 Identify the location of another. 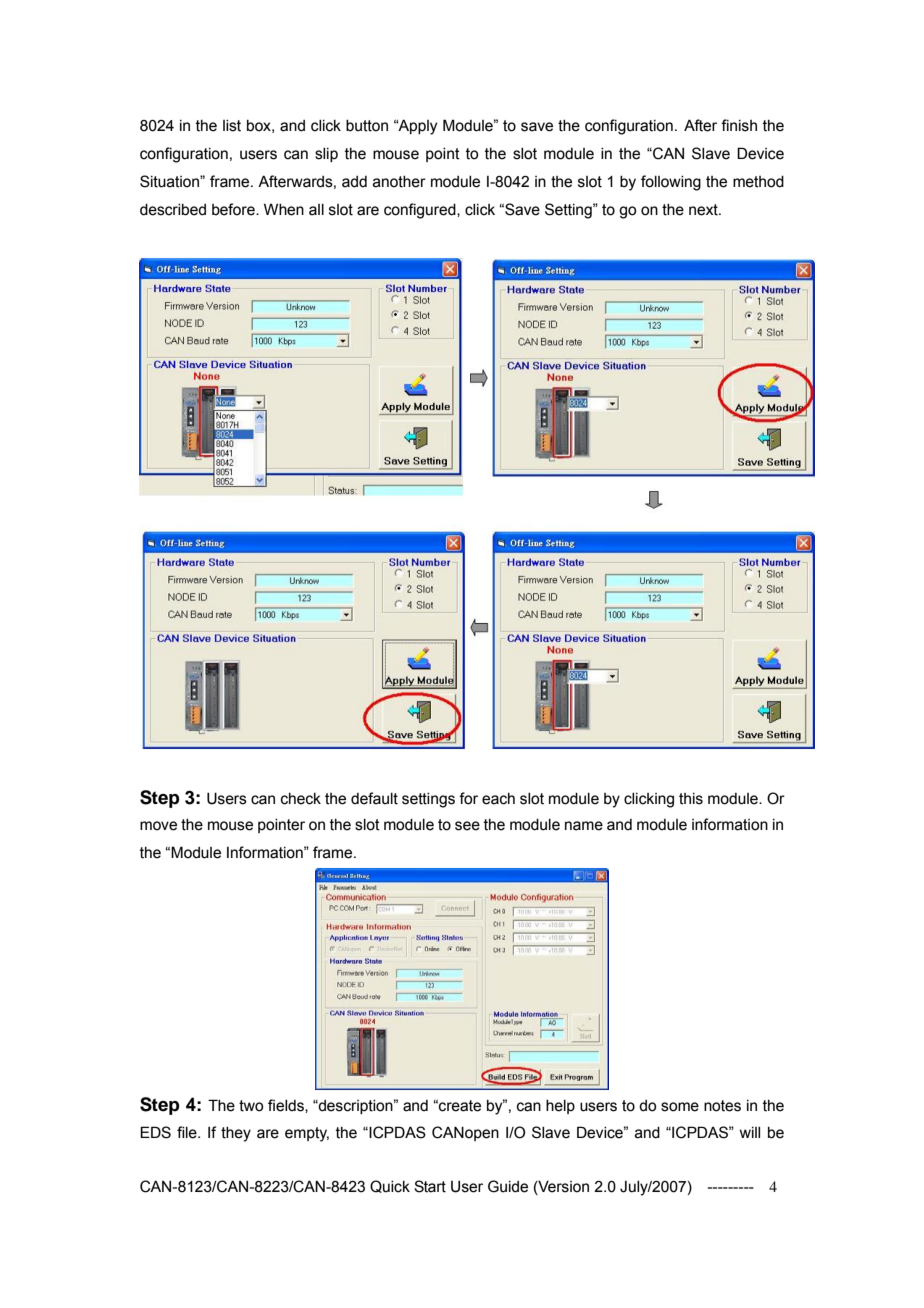
(399, 182).
